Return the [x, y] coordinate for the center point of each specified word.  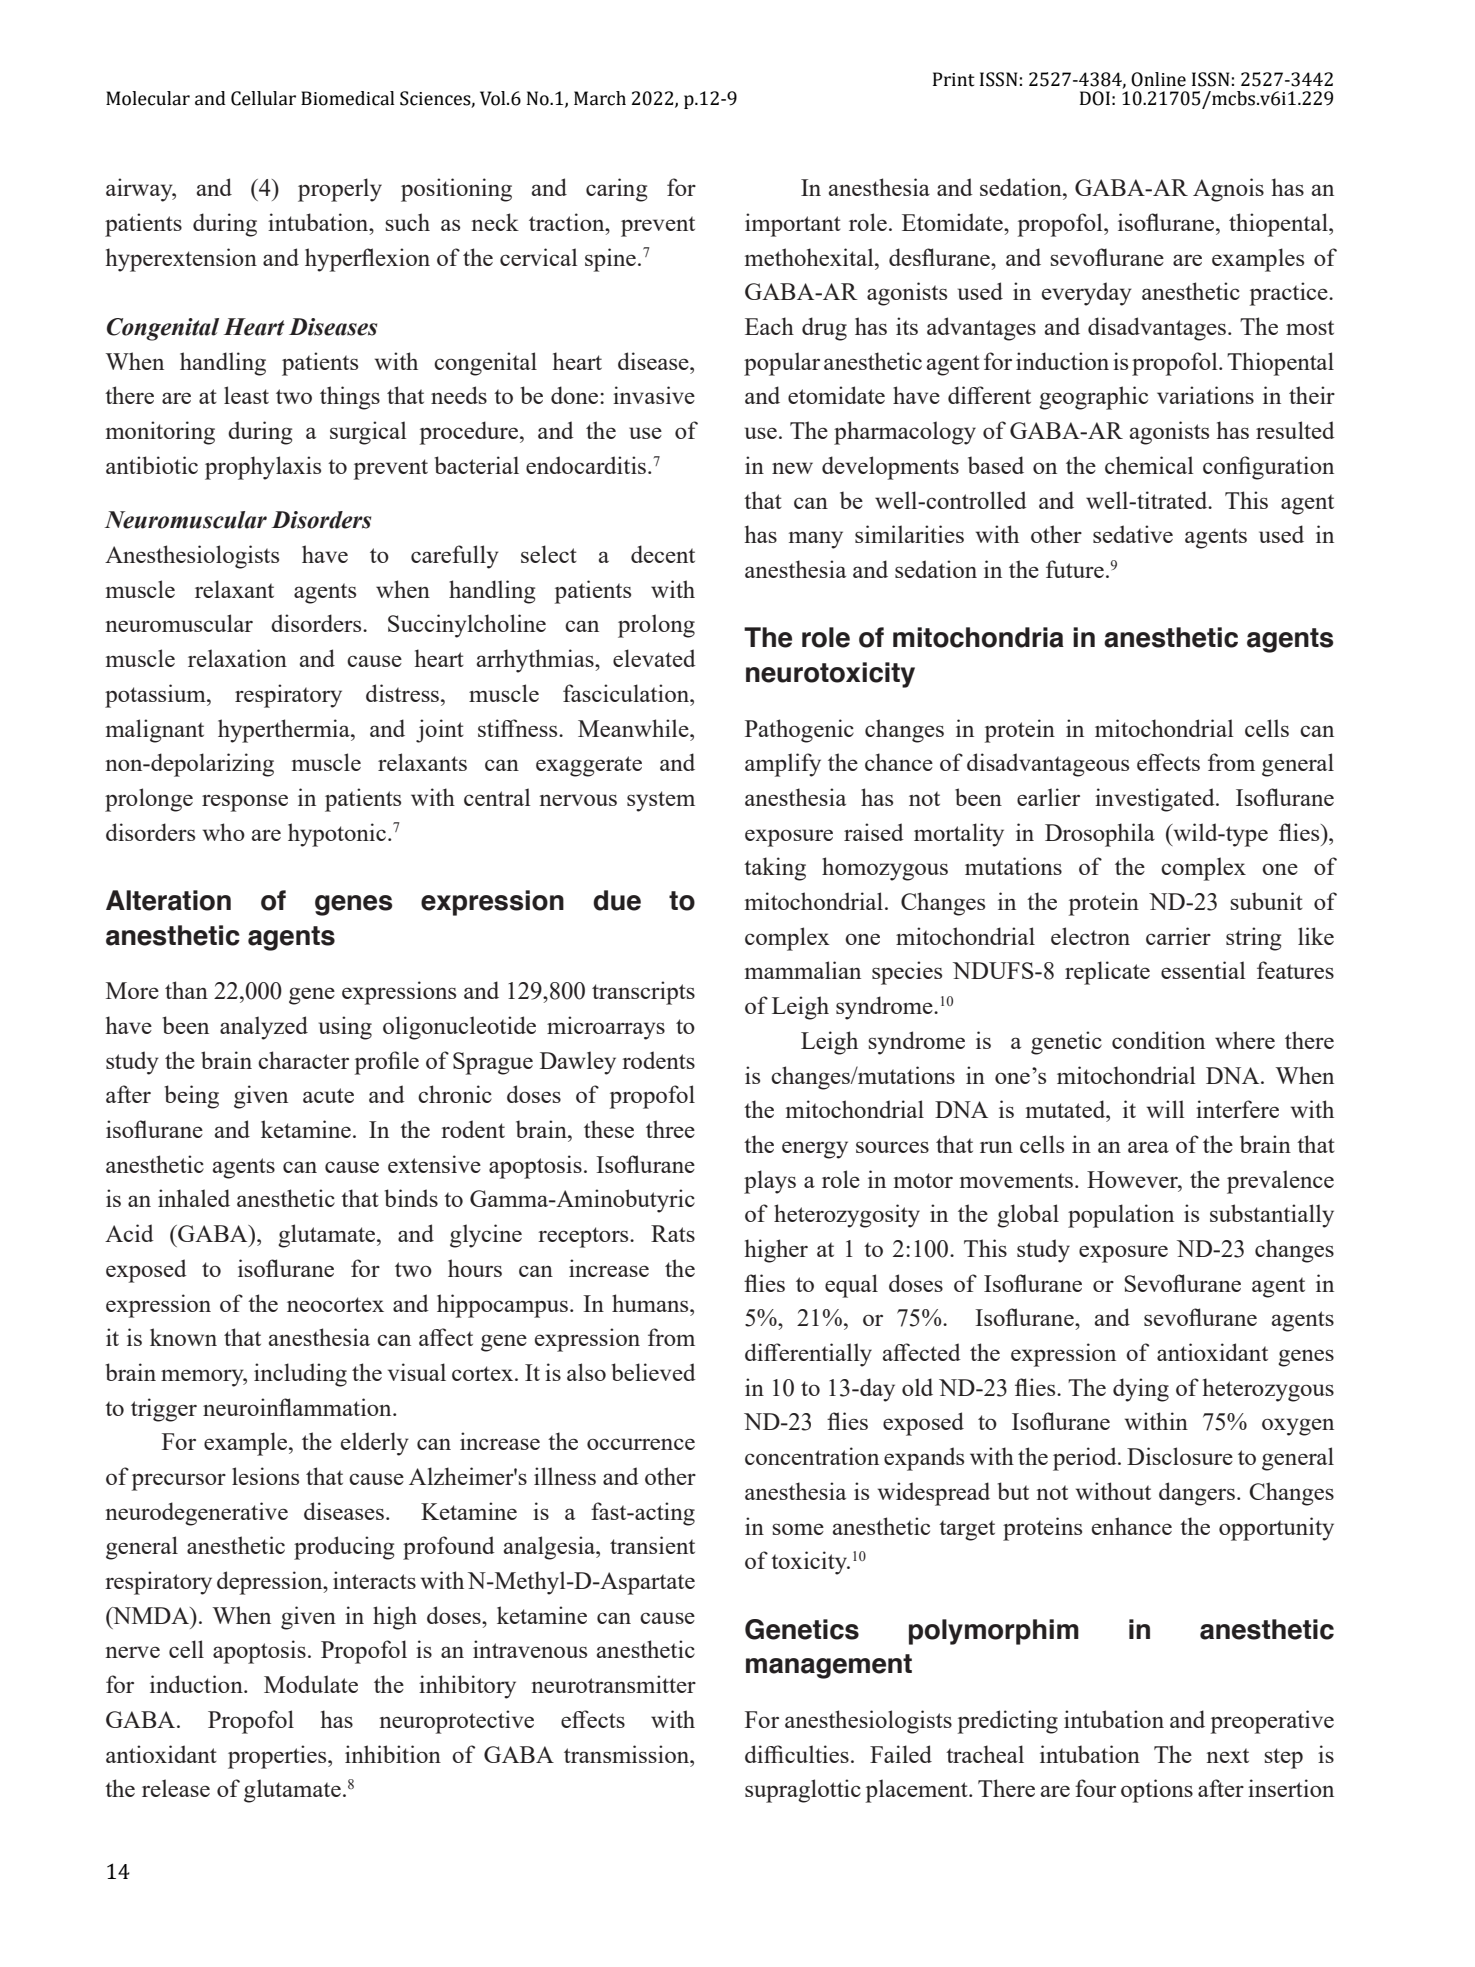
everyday [1087, 294]
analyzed [264, 1028]
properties [278, 1757]
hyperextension [181, 260]
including [300, 1375]
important [793, 225]
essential [1203, 970]
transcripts [643, 993]
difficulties [797, 1754]
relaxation [237, 658]
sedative [1133, 534]
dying [1141, 1390]
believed [654, 1372]
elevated [654, 658]
